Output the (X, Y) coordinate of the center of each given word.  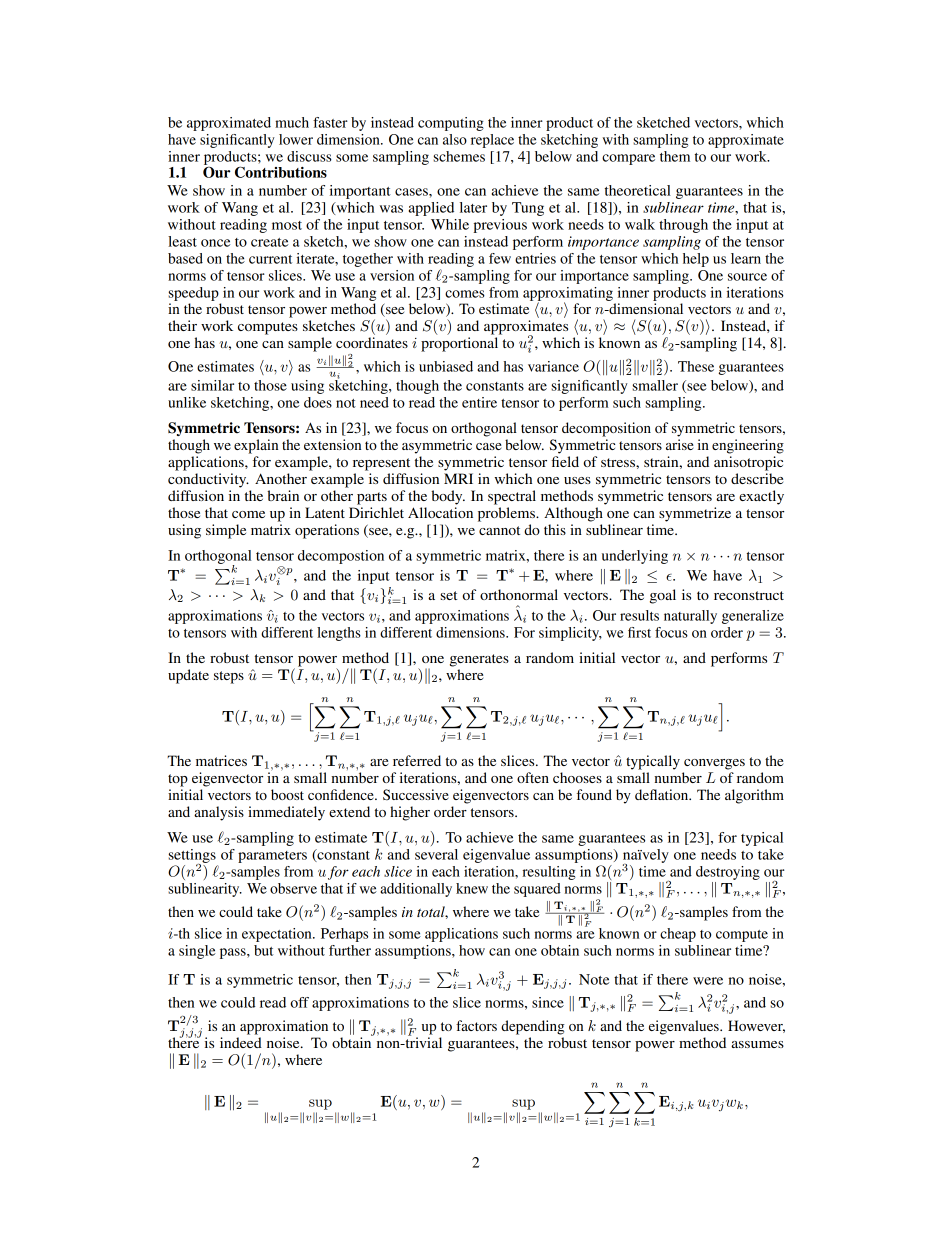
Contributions (281, 172)
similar (212, 385)
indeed (241, 1042)
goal (663, 596)
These (696, 366)
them (675, 156)
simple (226, 531)
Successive (416, 795)
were (708, 981)
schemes (459, 156)
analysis (219, 813)
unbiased (446, 366)
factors (476, 1025)
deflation (663, 794)
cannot (499, 530)
